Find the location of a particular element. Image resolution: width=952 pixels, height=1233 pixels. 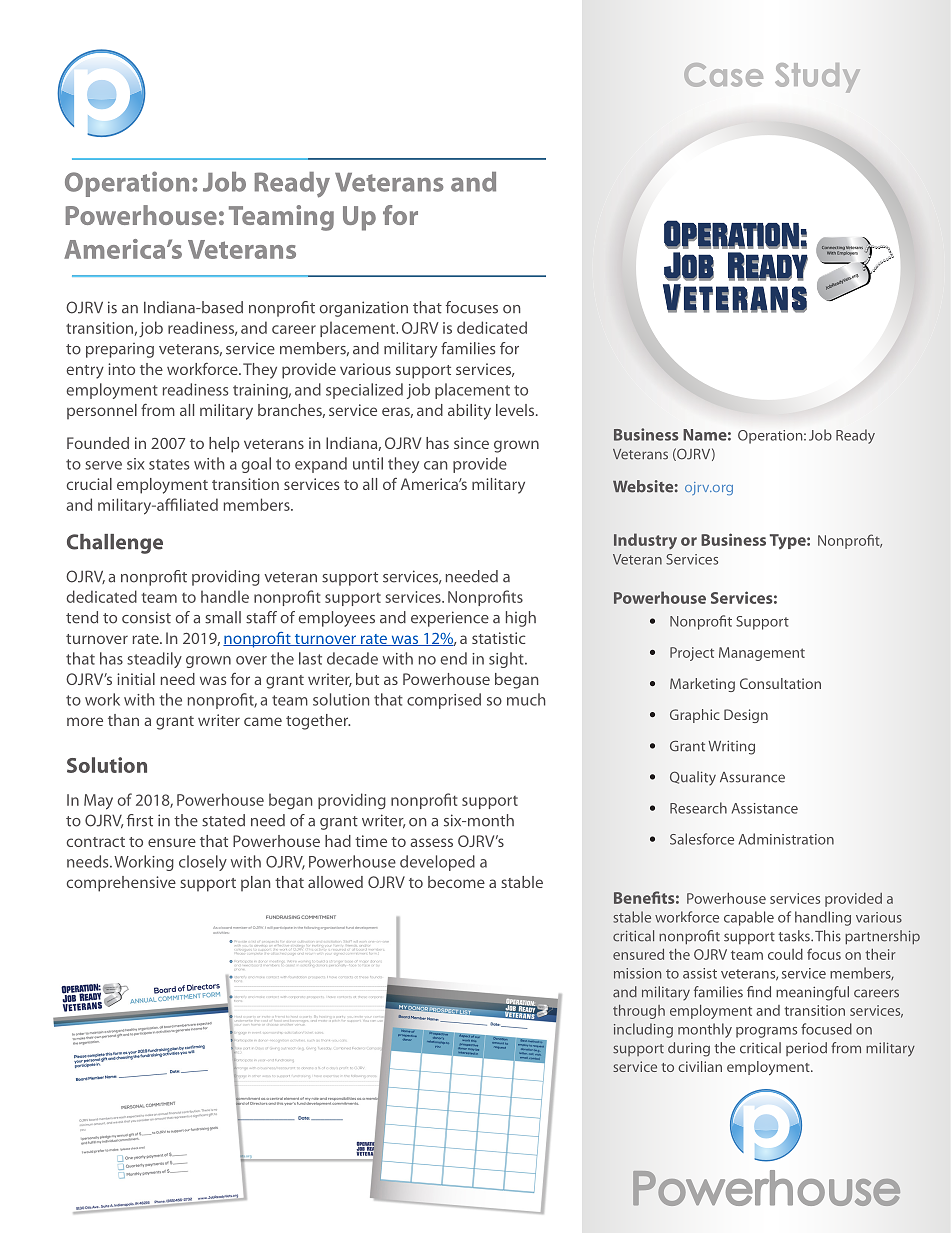

Assurance is located at coordinates (752, 777).
